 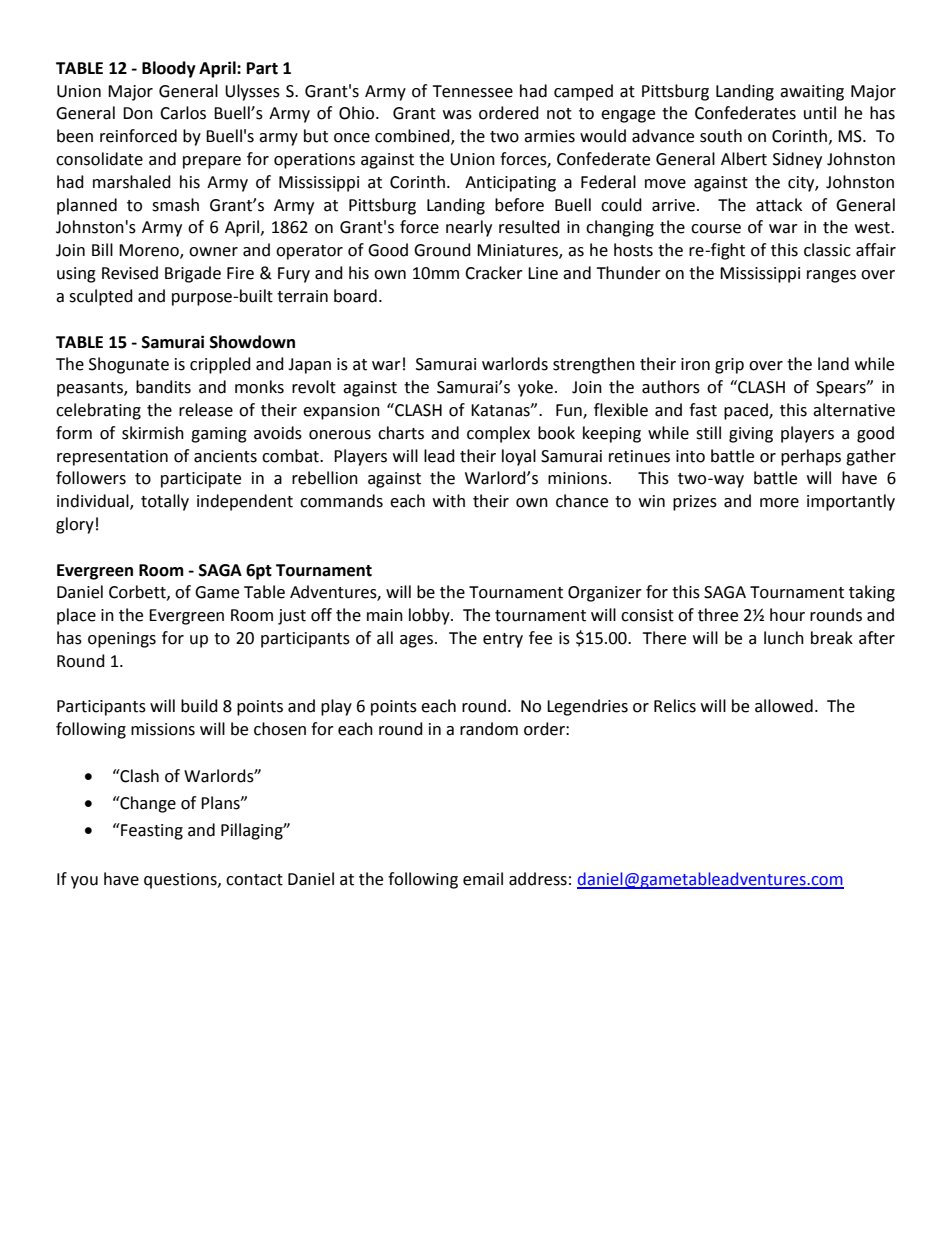 What do you see at coordinates (811, 457) in the screenshot?
I see `perhaps` at bounding box center [811, 457].
